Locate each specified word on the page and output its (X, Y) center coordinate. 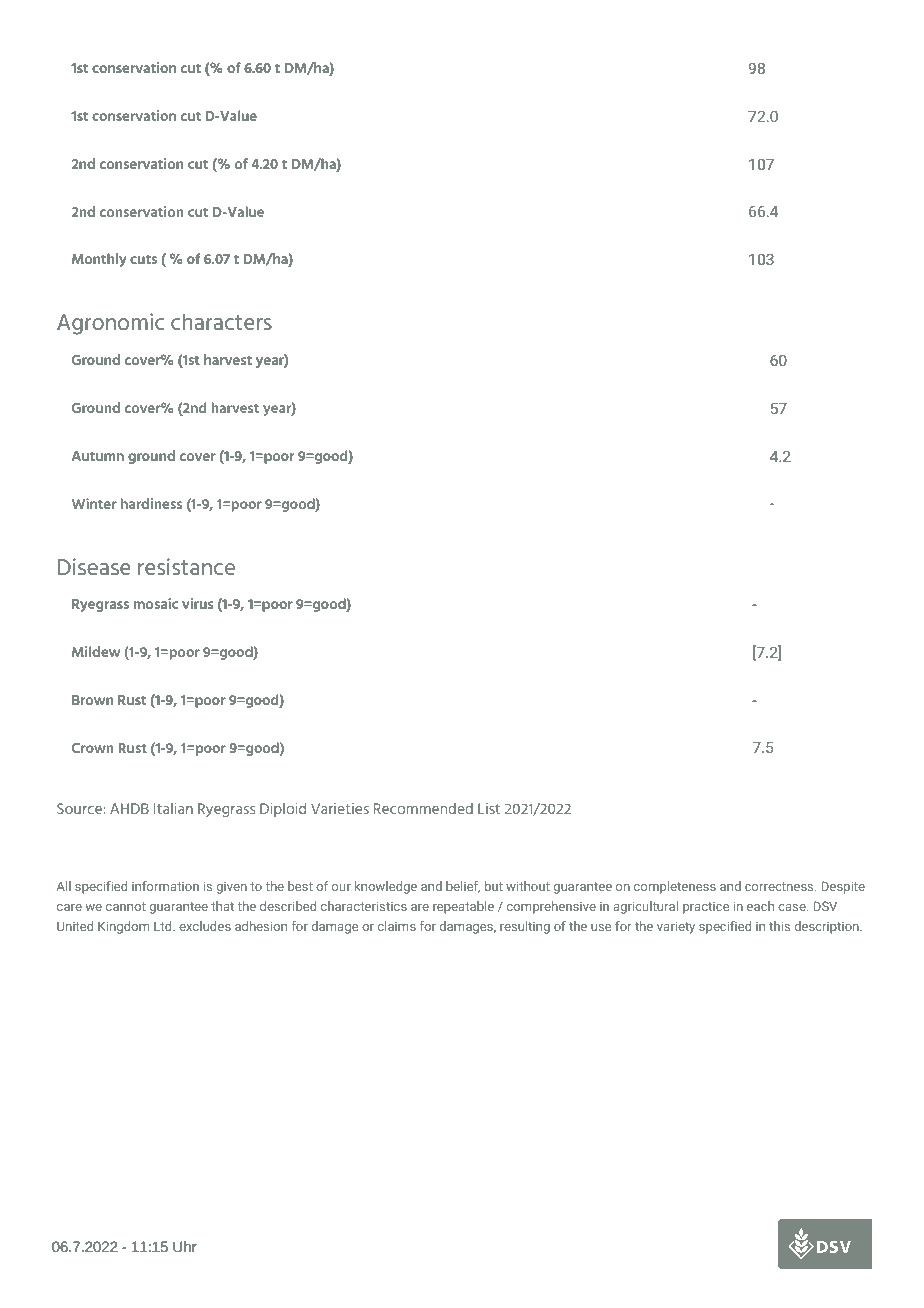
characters (221, 321)
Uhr (185, 1246)
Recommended (423, 808)
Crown (92, 748)
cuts (143, 259)
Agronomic (110, 324)
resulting (525, 927)
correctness (780, 886)
